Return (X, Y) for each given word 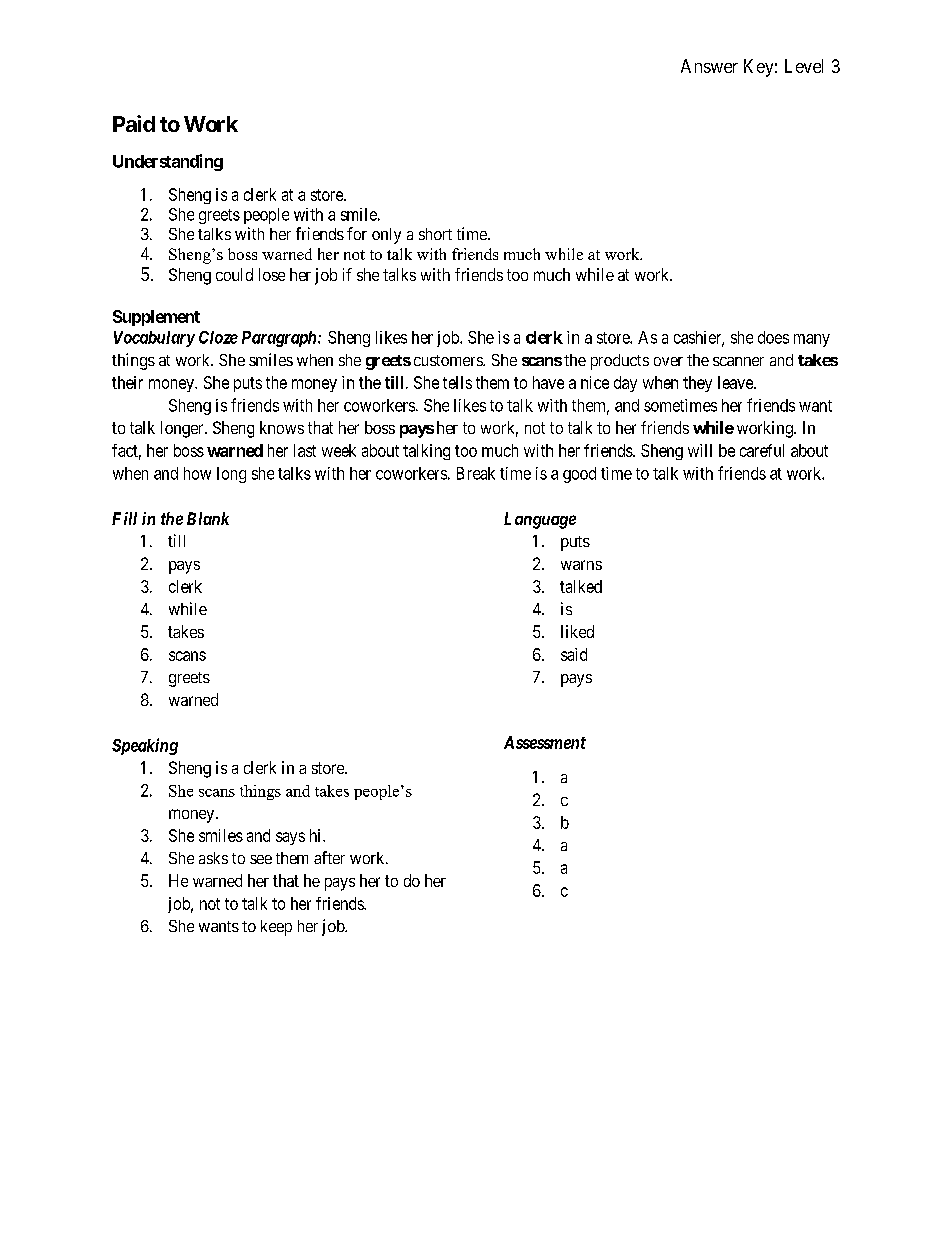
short (435, 234)
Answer (709, 66)
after (329, 857)
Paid (134, 123)
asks (213, 858)
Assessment (545, 742)
